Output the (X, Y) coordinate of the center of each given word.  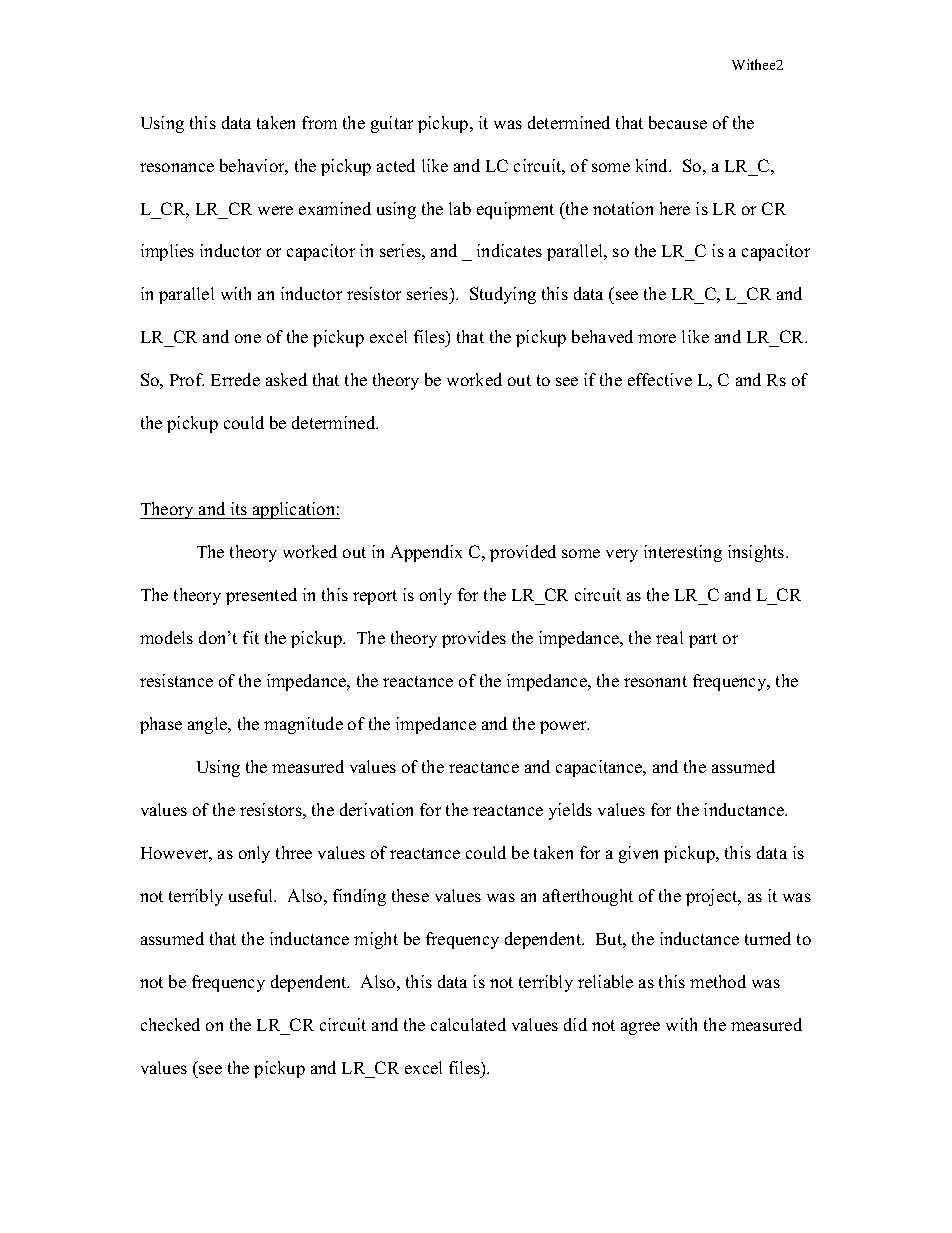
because (678, 122)
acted (396, 165)
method (718, 981)
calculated (468, 1024)
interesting (683, 553)
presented (261, 596)
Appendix (426, 553)
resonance (177, 167)
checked (170, 1024)
